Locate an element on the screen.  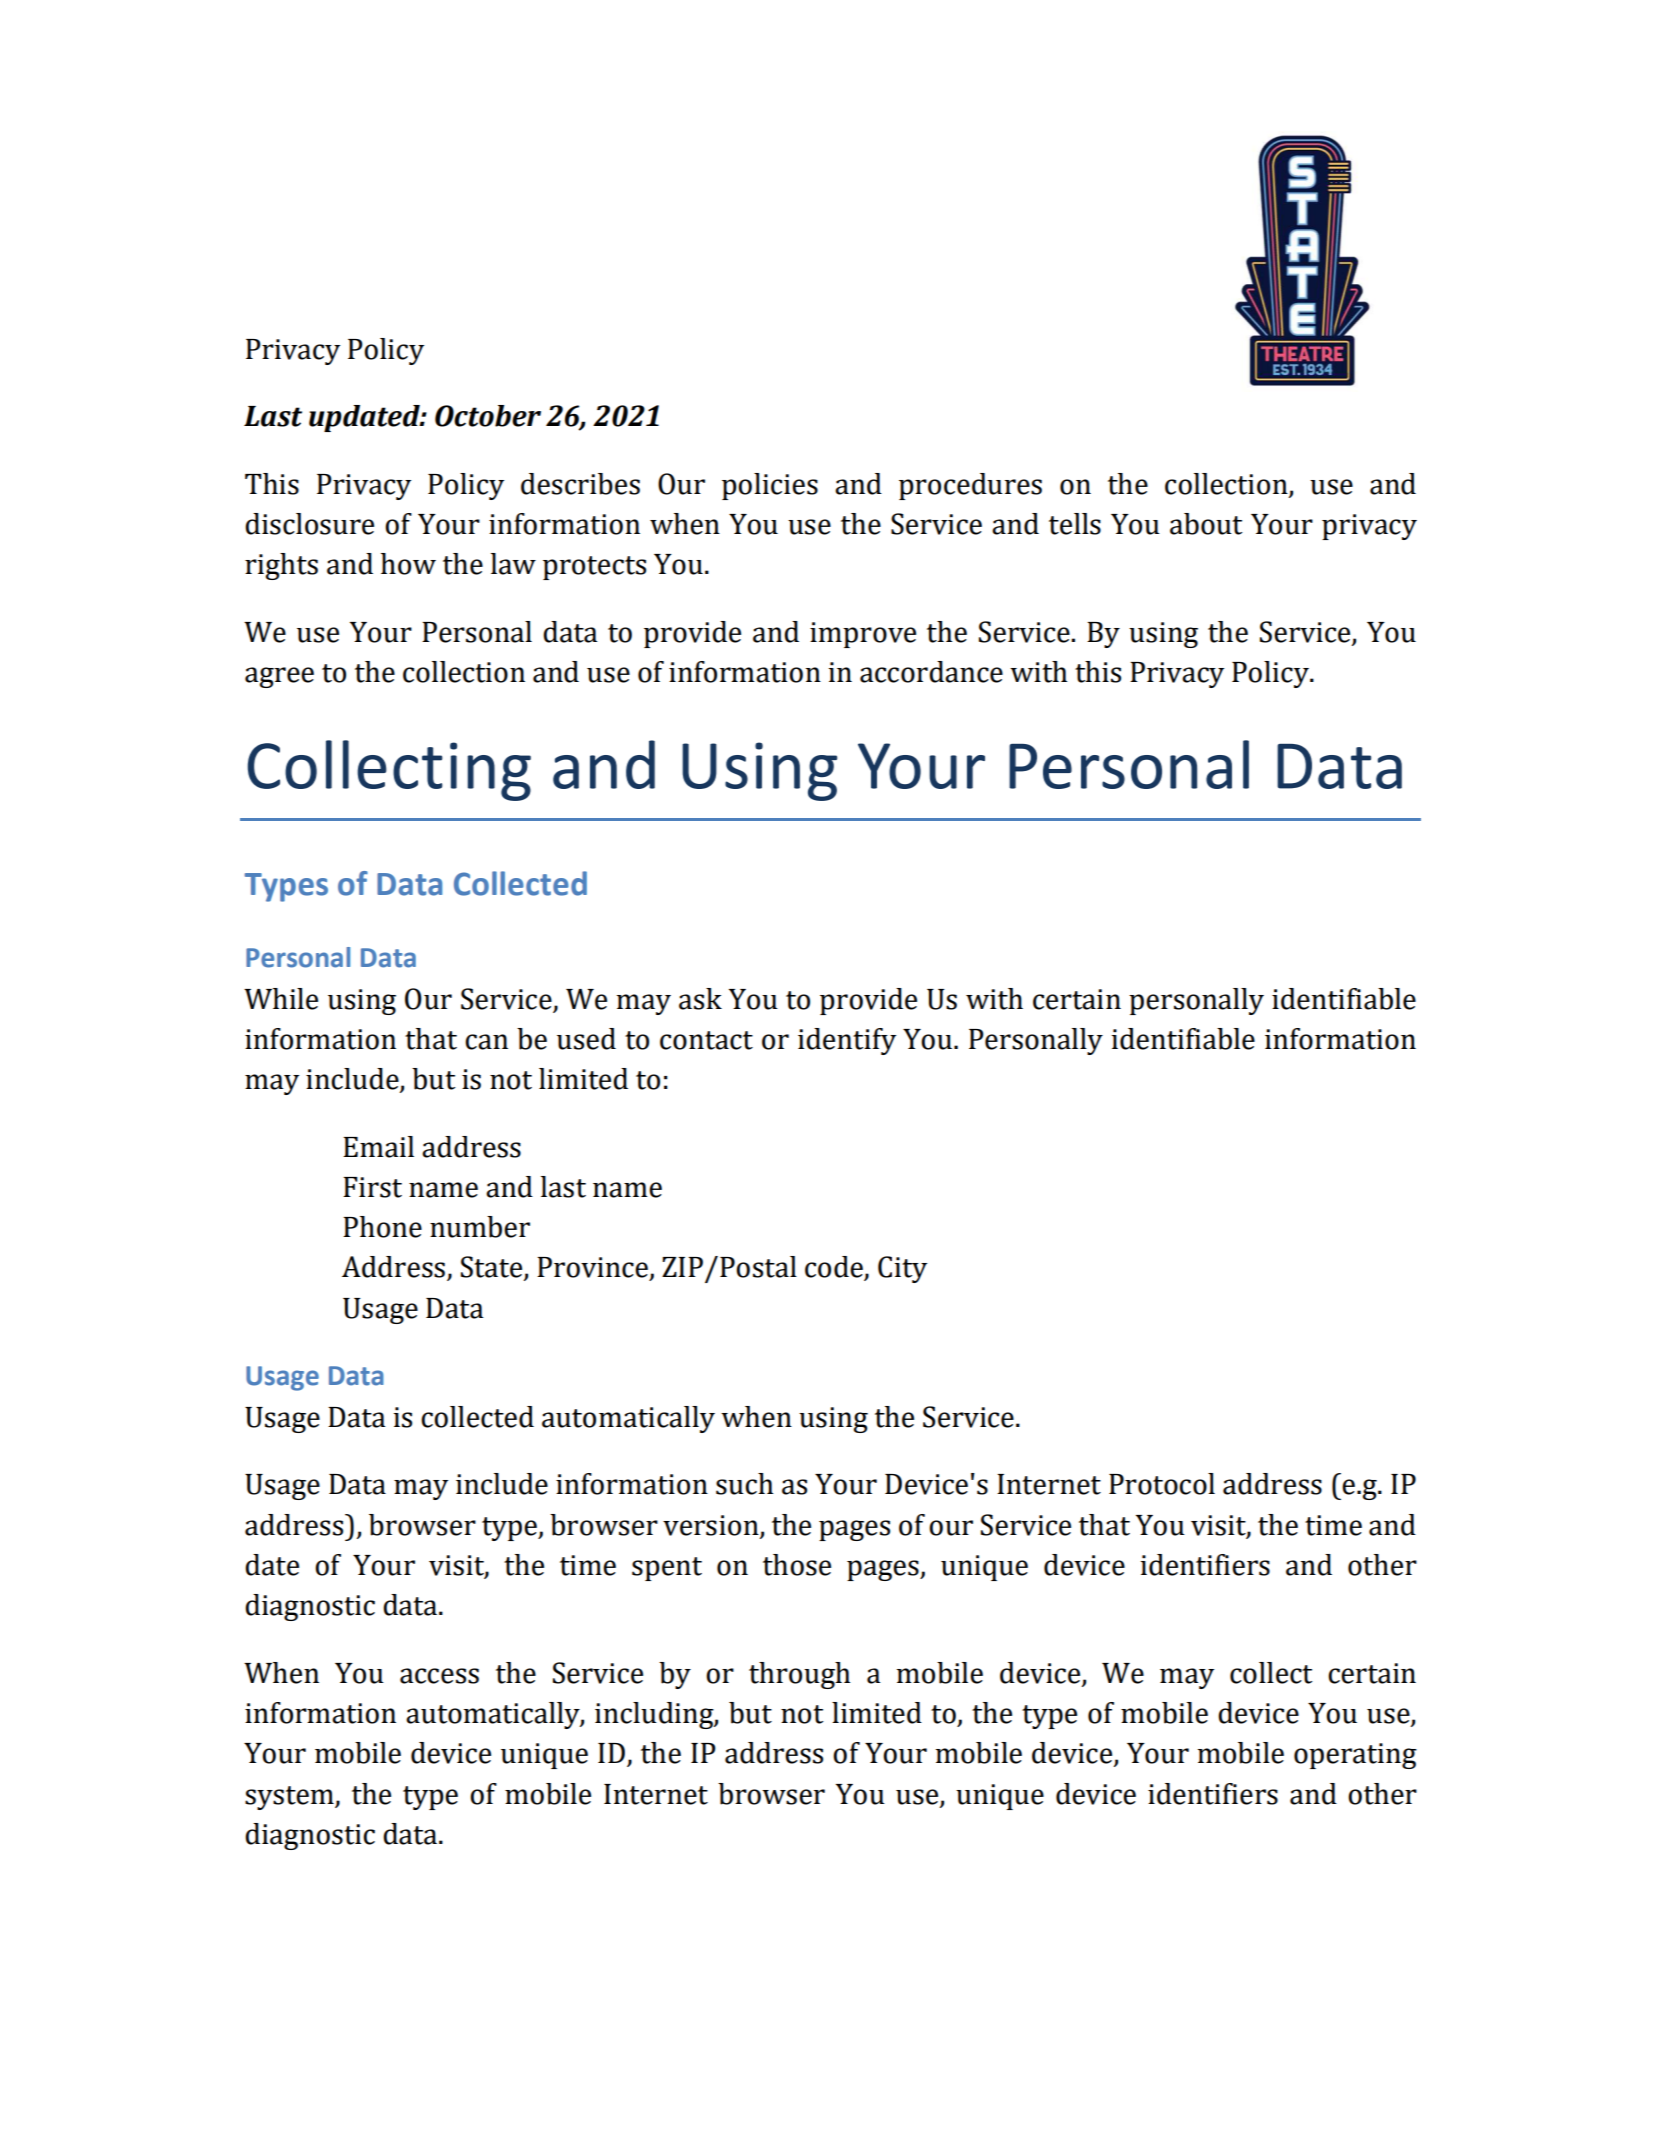
code is located at coordinates (835, 1268).
